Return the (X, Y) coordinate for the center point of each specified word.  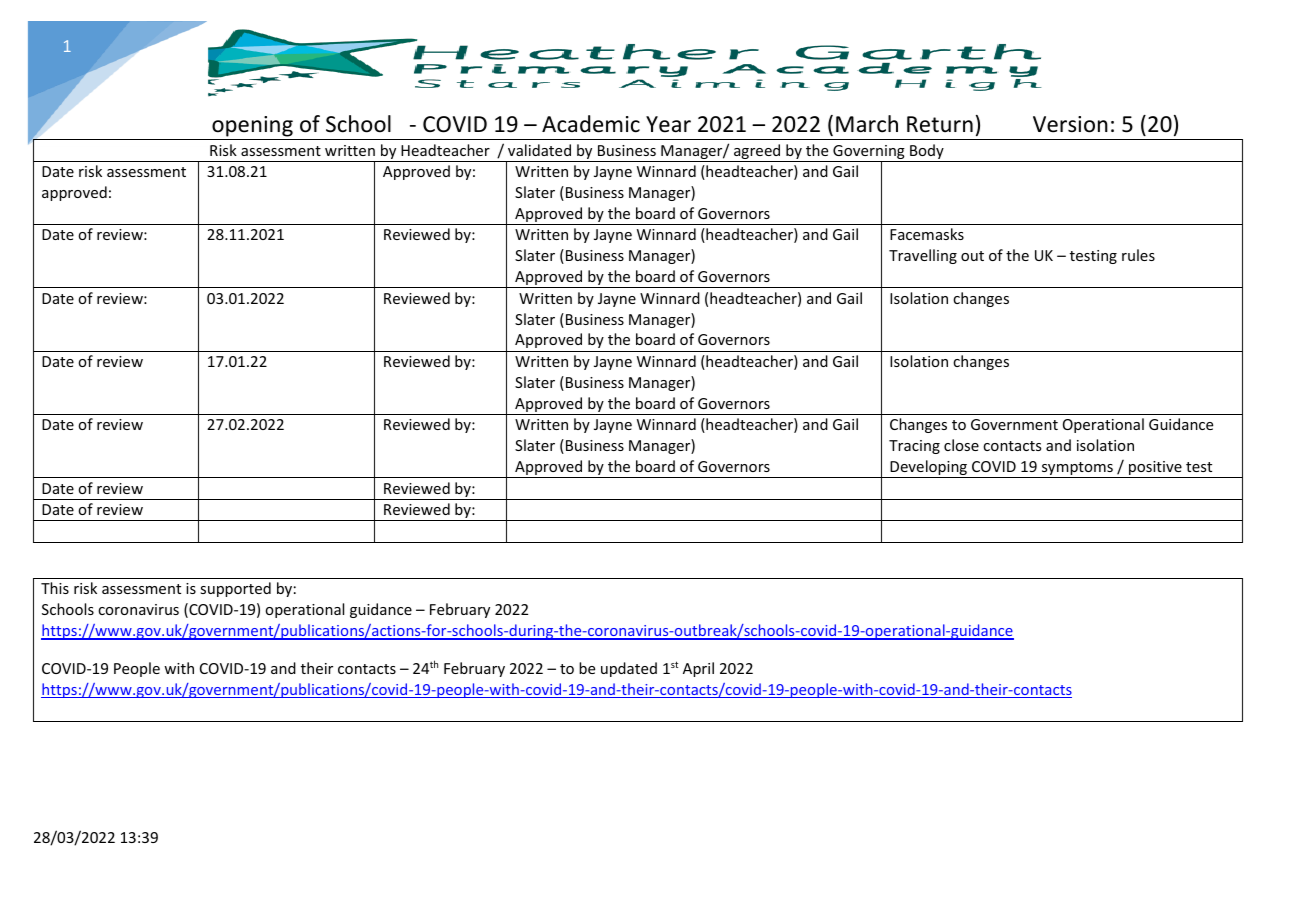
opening (252, 126)
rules (1138, 255)
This (55, 588)
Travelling (923, 256)
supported (235, 589)
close (961, 445)
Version (1070, 124)
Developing (928, 469)
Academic (591, 124)
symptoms (1077, 470)
